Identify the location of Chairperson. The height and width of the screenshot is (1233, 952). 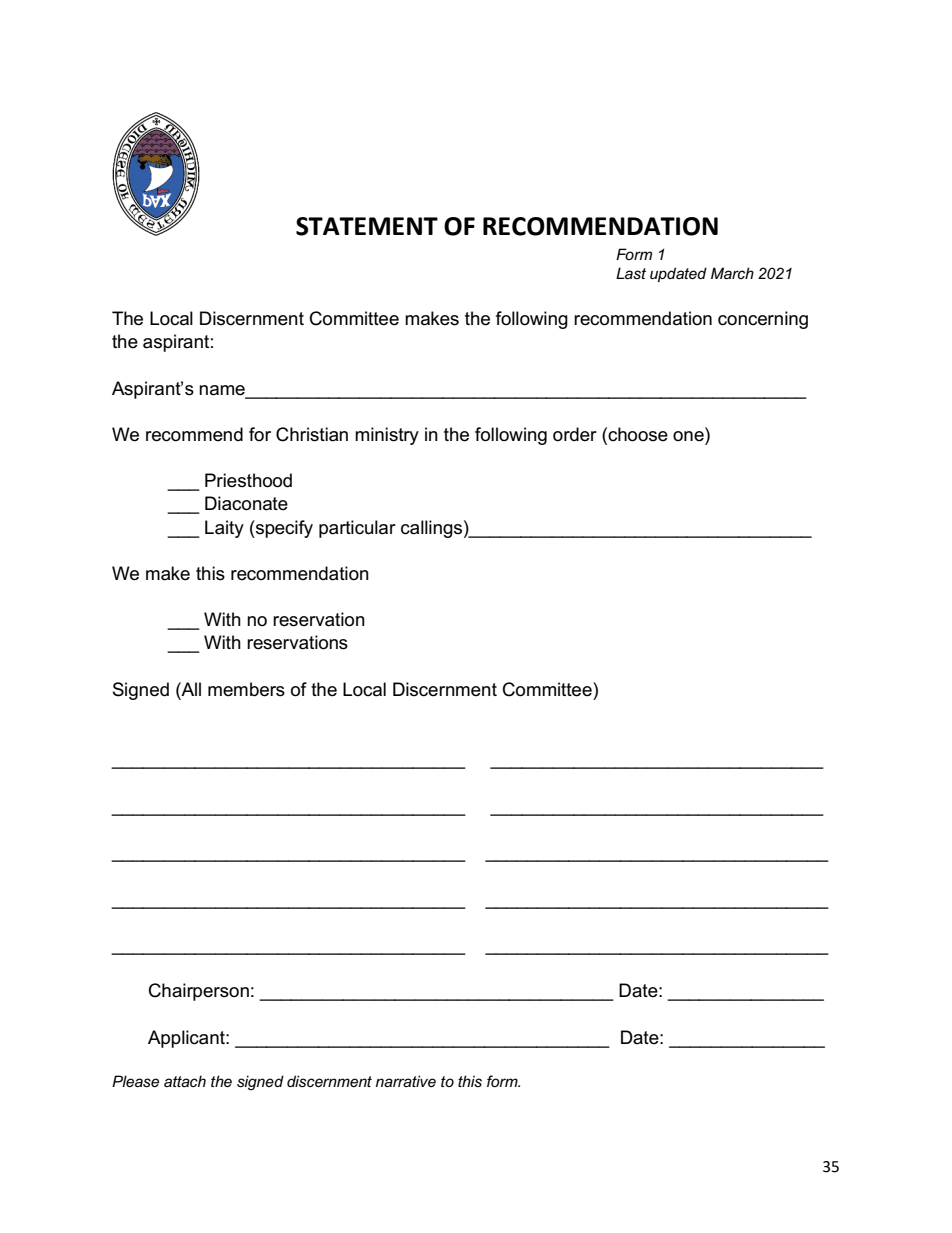
(199, 992).
